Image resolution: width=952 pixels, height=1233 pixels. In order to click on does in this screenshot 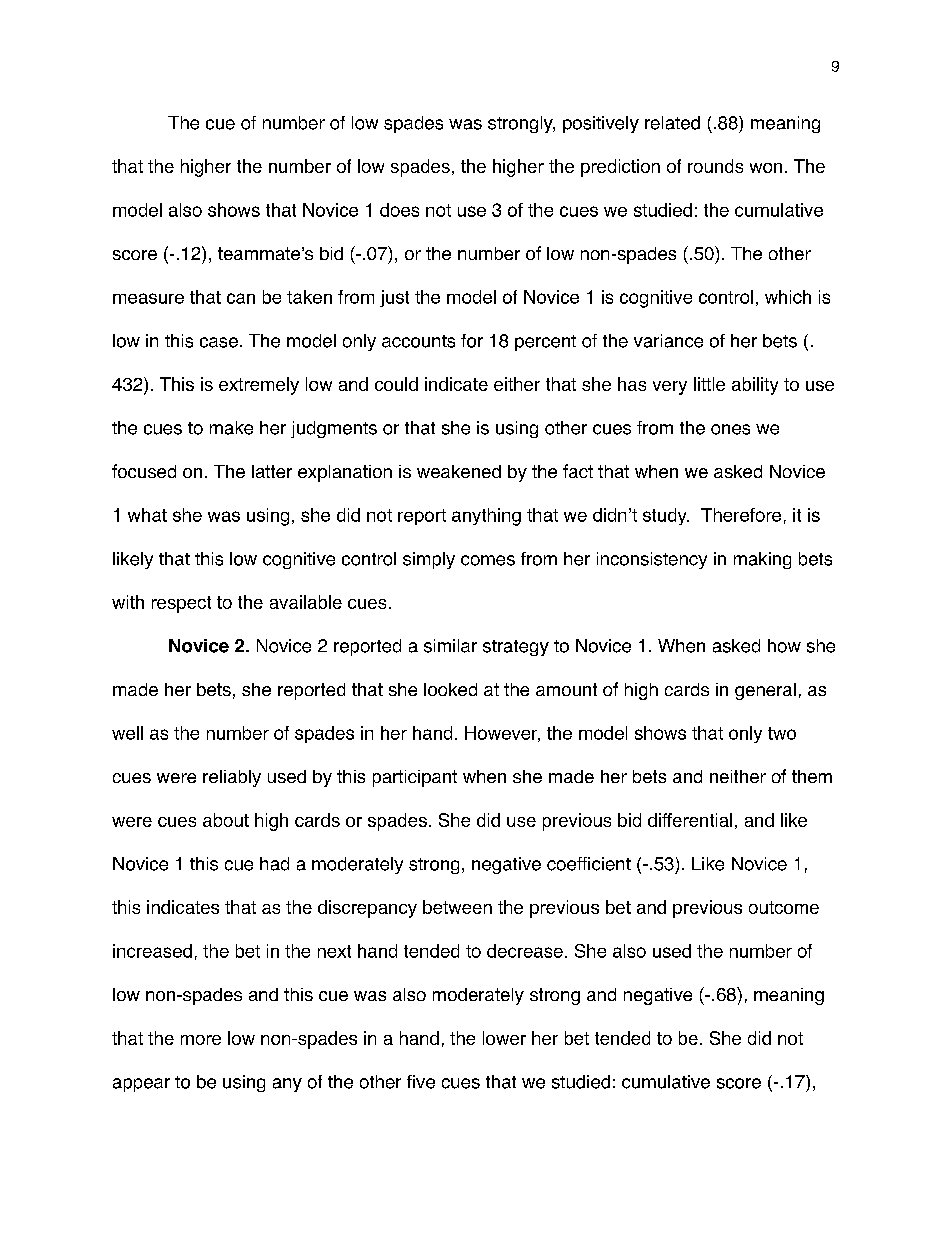, I will do `click(399, 210)`.
